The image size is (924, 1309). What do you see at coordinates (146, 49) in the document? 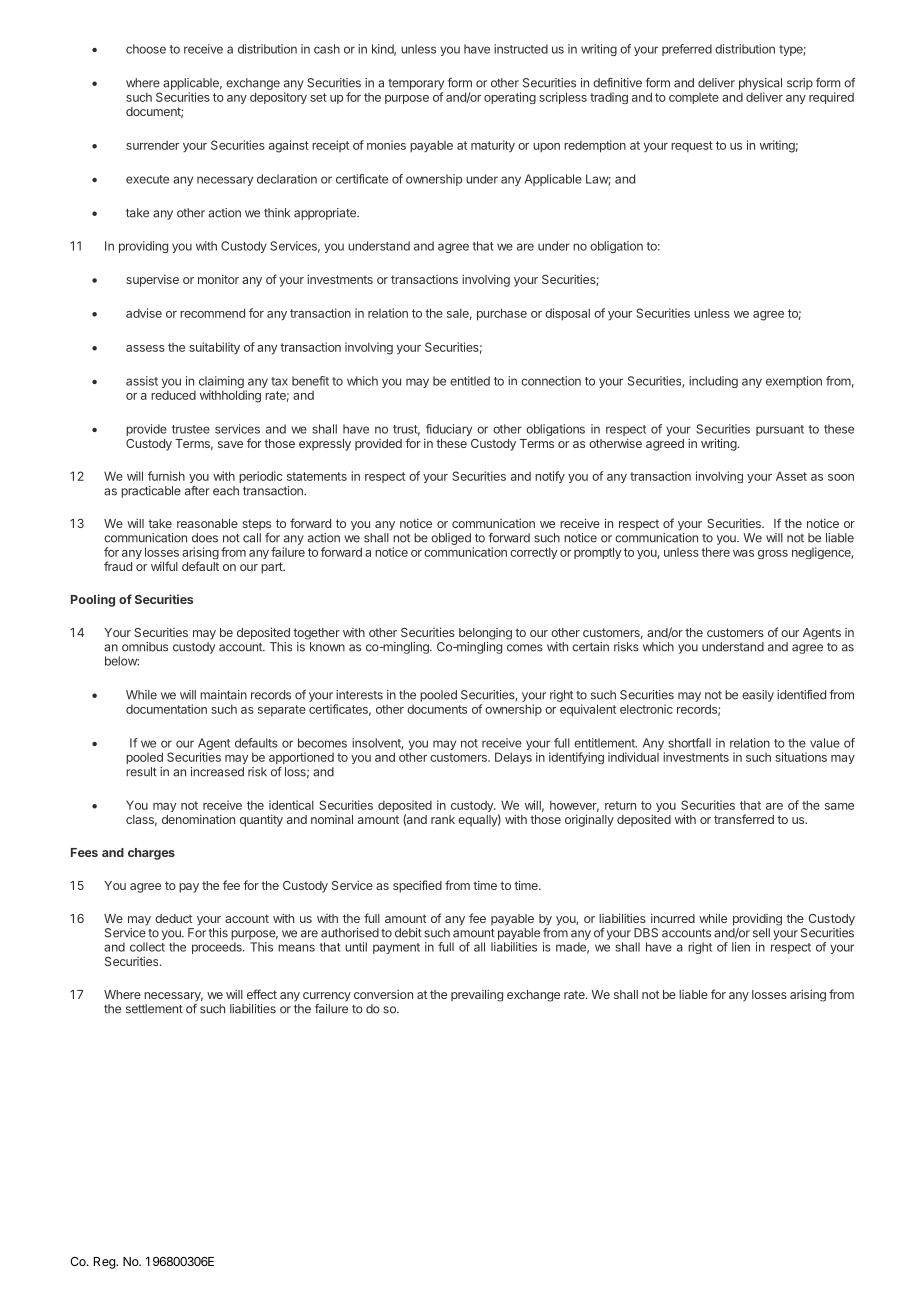
I see `choose` at bounding box center [146, 49].
